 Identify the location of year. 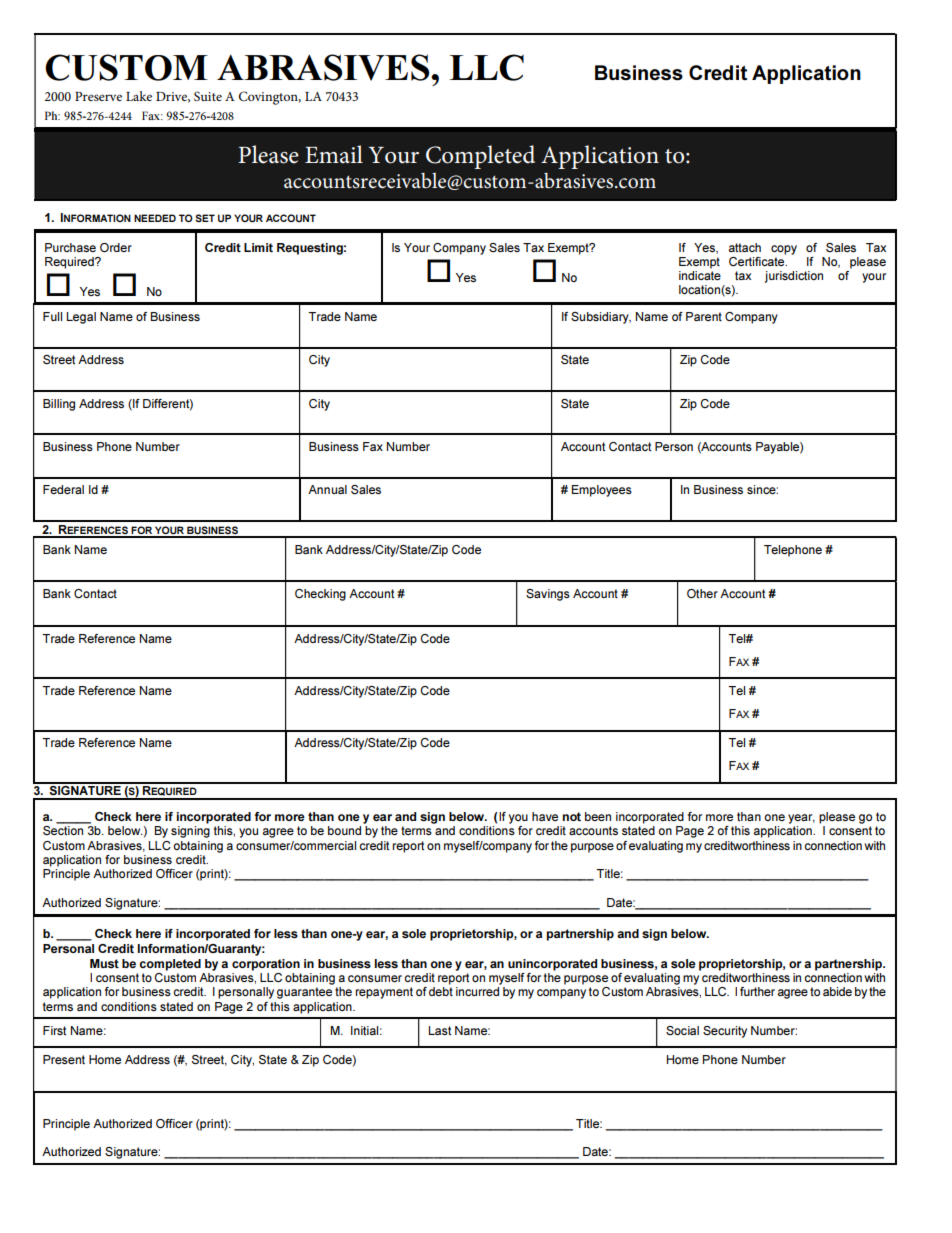
(801, 819).
